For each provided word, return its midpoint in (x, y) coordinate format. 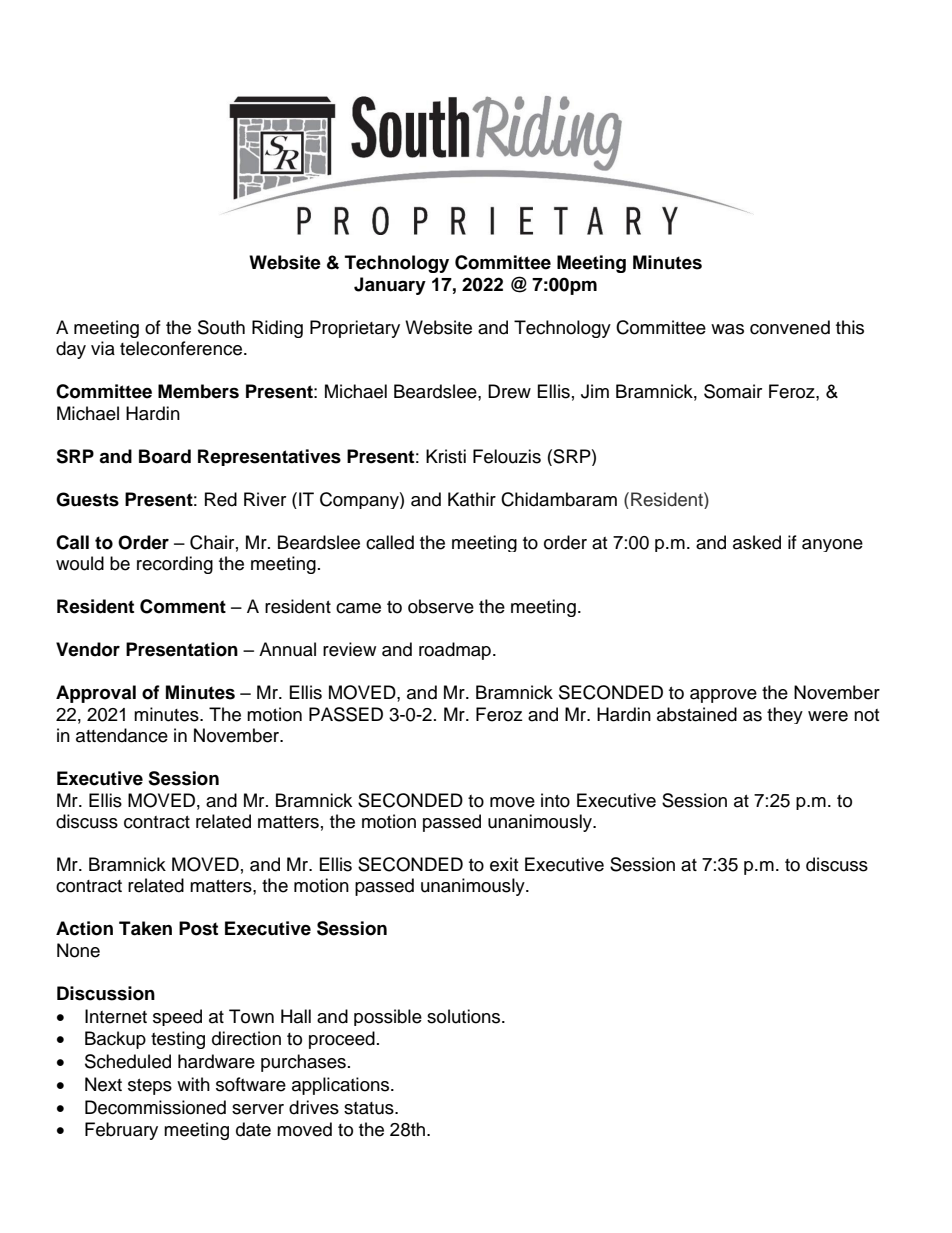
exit (504, 864)
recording (175, 565)
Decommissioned (155, 1107)
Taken (145, 928)
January (390, 286)
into (555, 800)
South (221, 327)
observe (441, 606)
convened (790, 327)
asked (757, 542)
